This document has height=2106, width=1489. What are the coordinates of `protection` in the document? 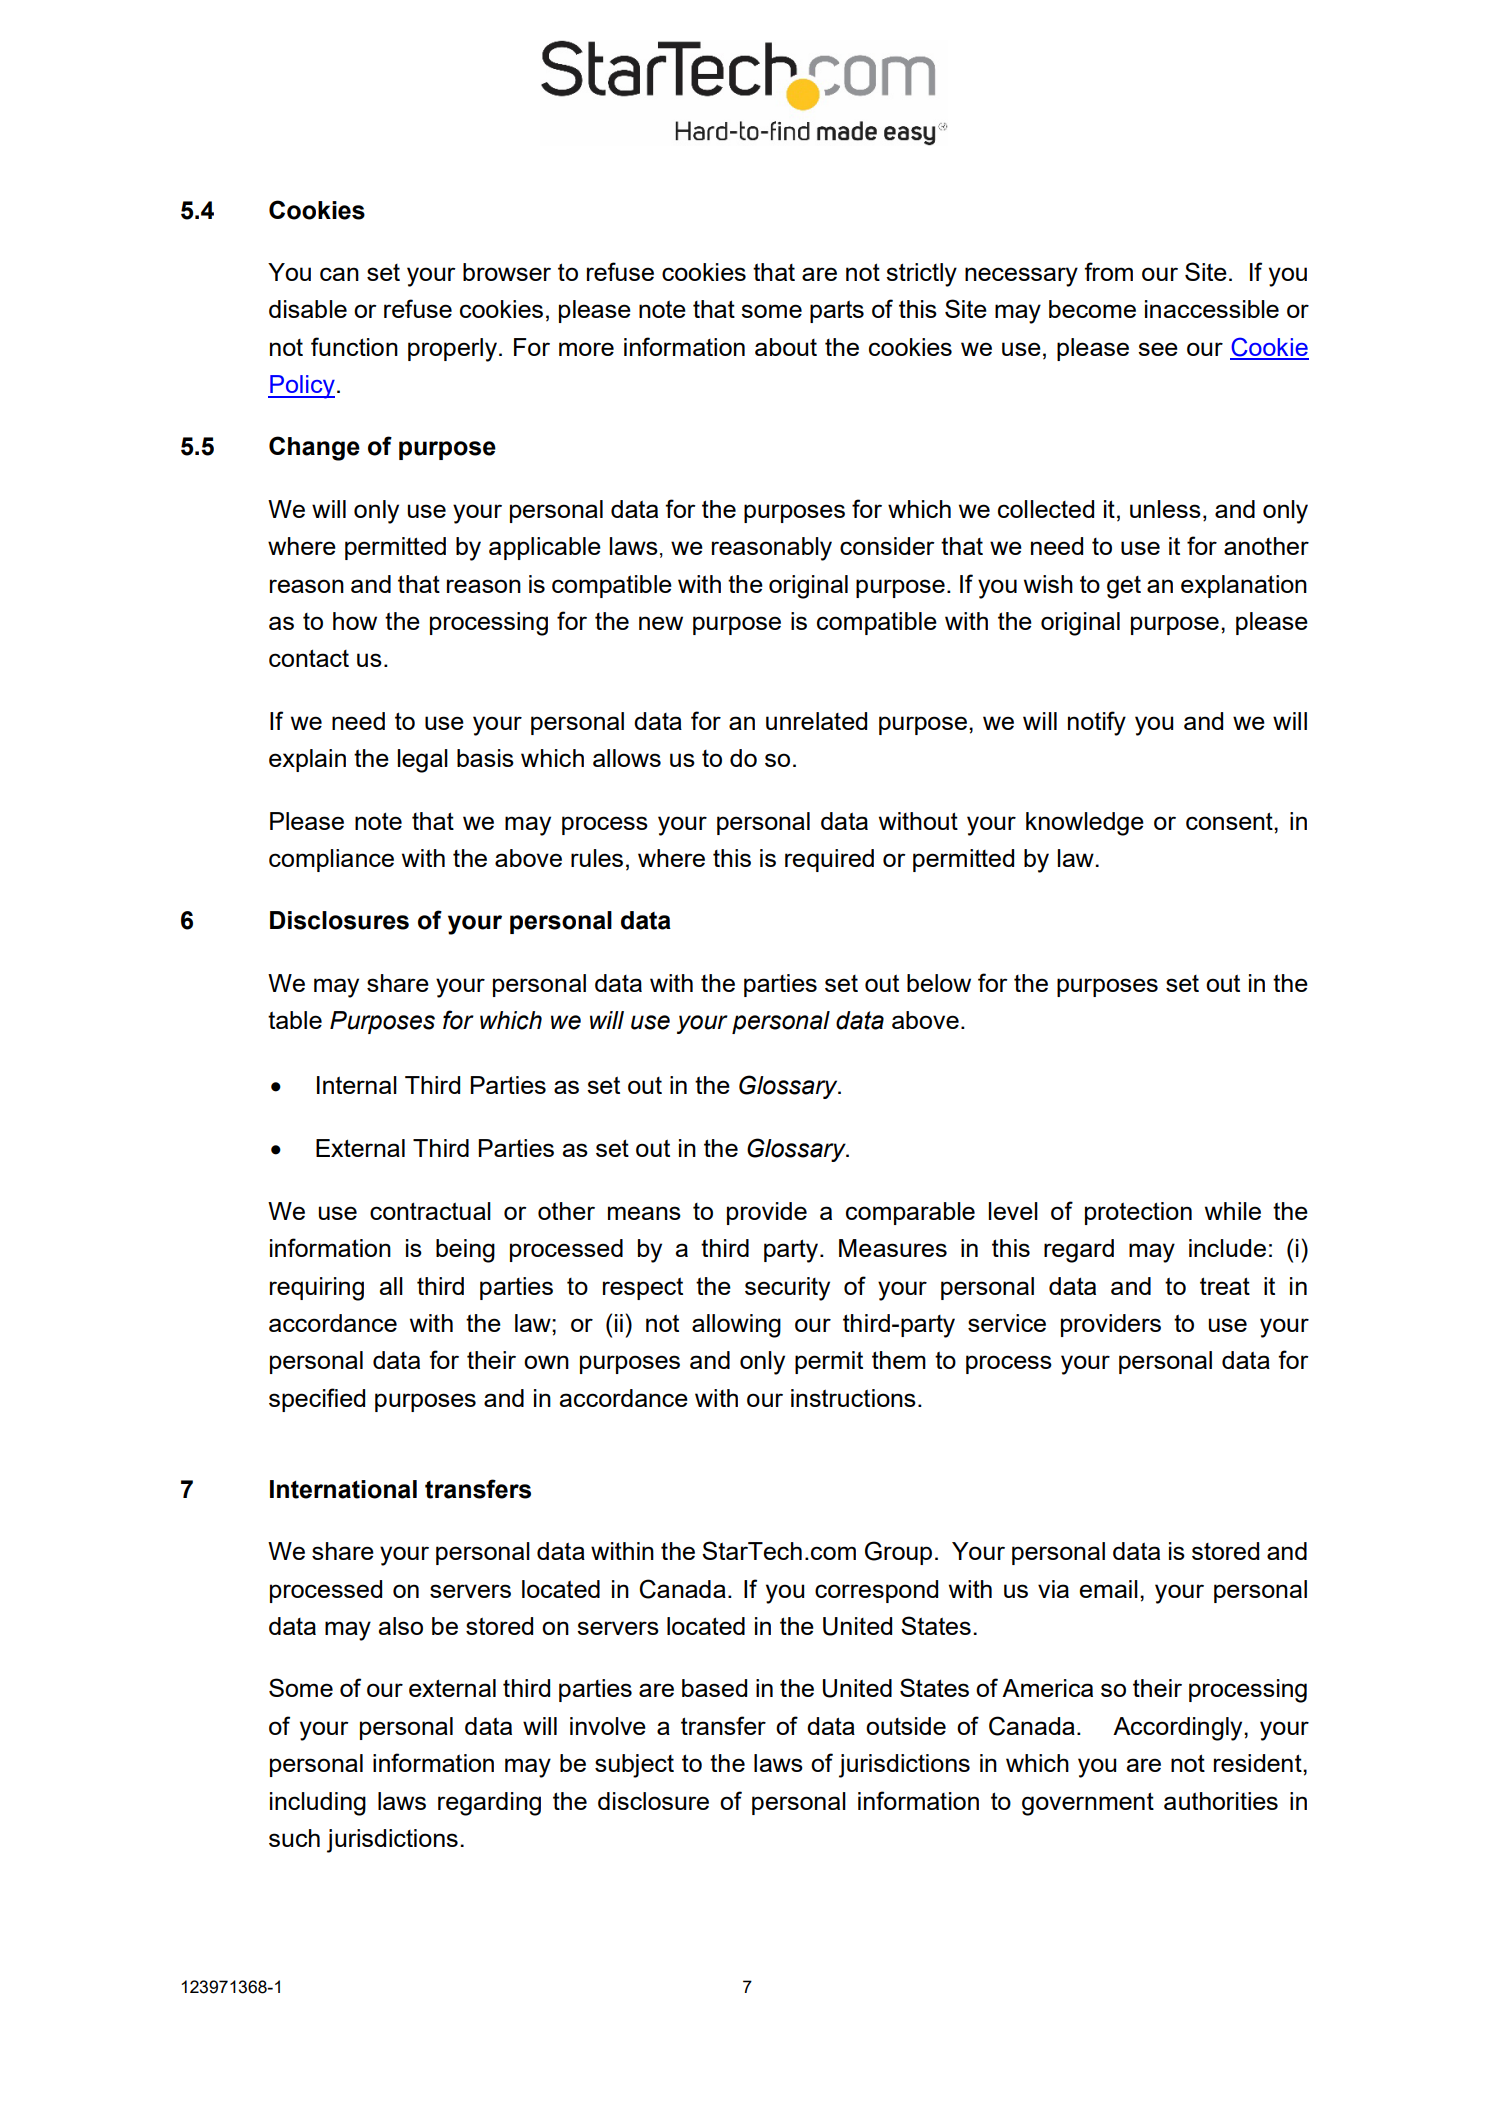 It's located at (1138, 1213).
